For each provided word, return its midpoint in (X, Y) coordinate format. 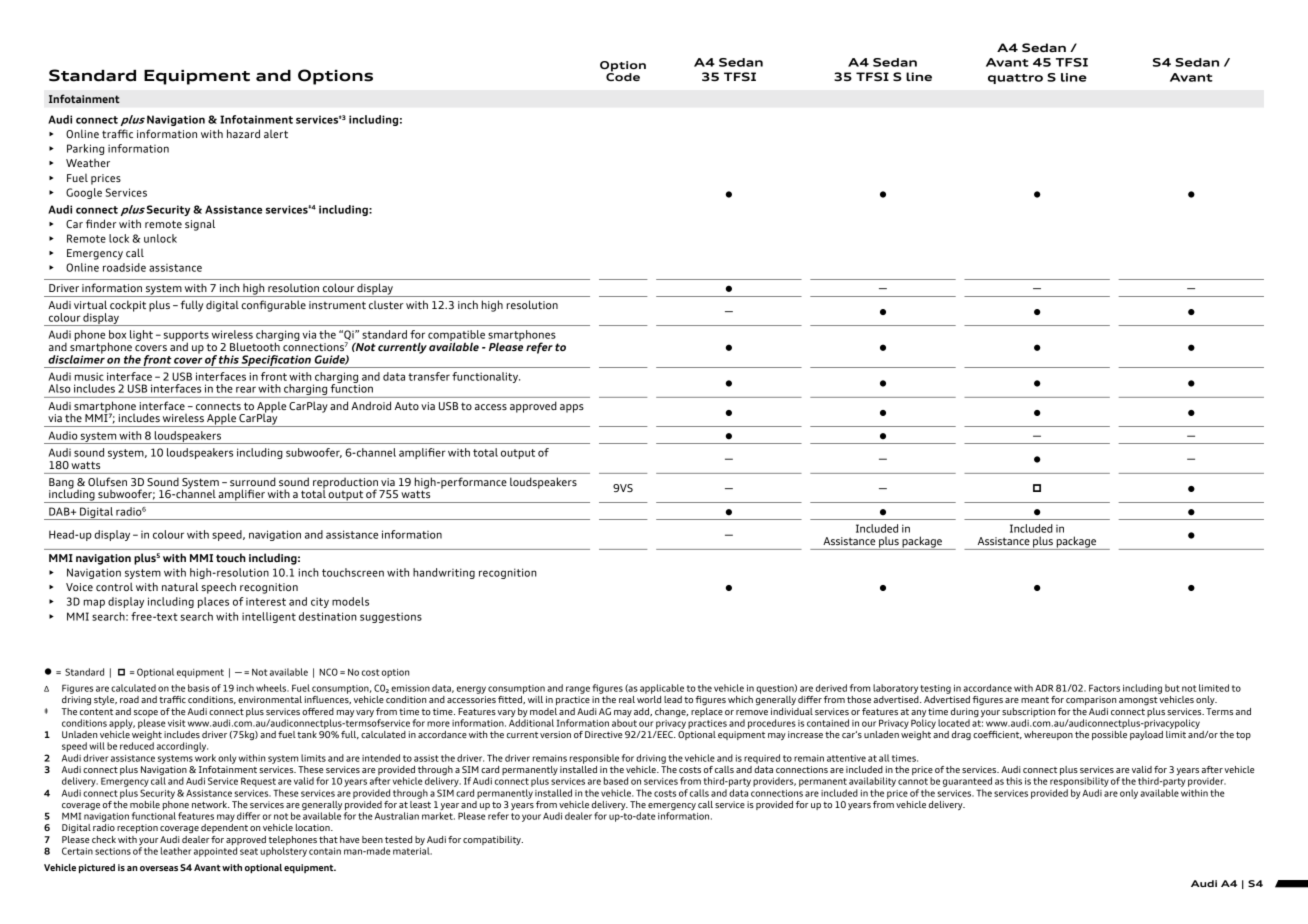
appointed (215, 852)
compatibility (493, 840)
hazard (243, 133)
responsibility (1079, 782)
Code (623, 76)
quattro (1015, 79)
